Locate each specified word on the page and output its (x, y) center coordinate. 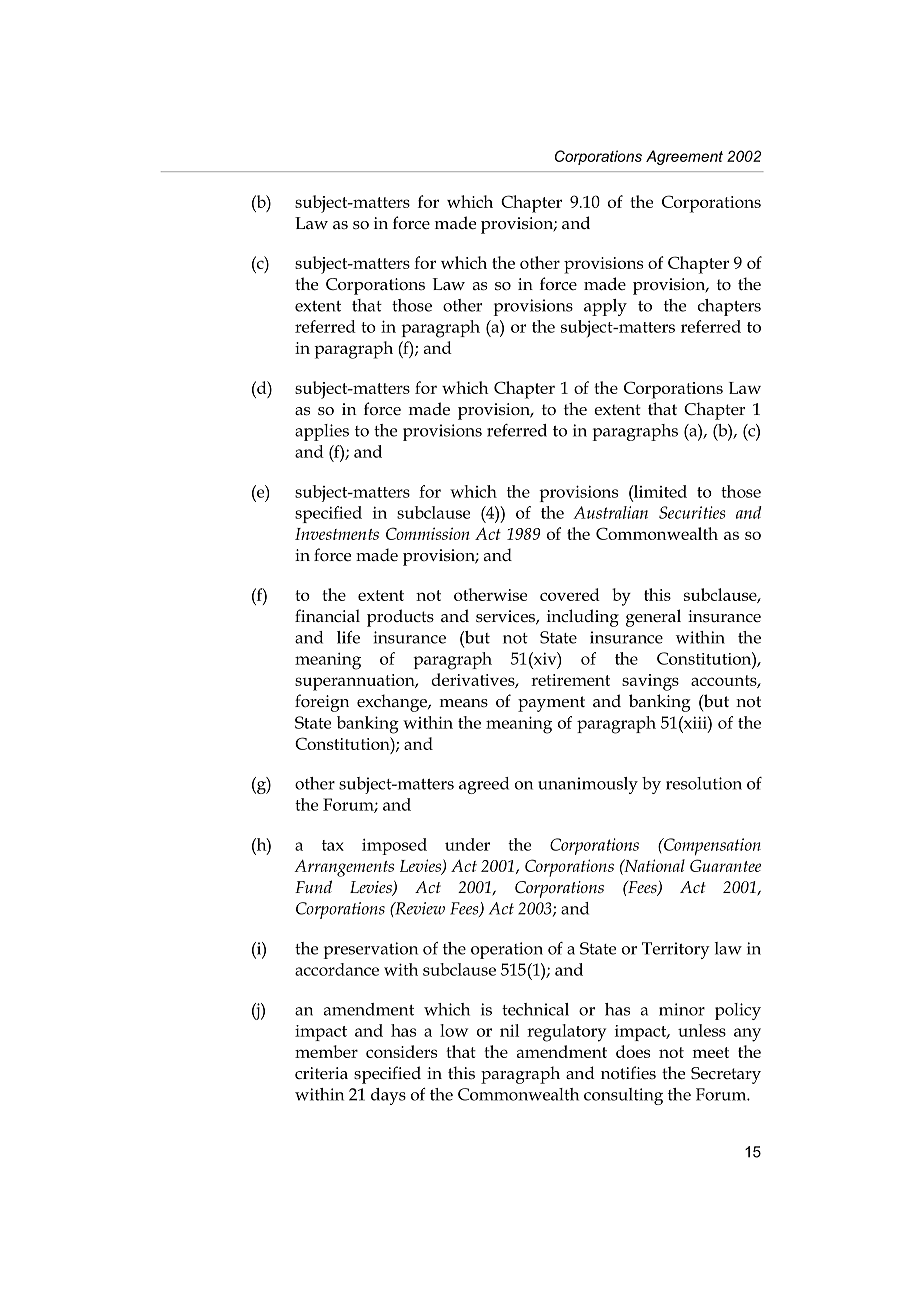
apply (605, 307)
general (653, 618)
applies (322, 432)
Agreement (684, 157)
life (348, 637)
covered (570, 594)
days (388, 1096)
